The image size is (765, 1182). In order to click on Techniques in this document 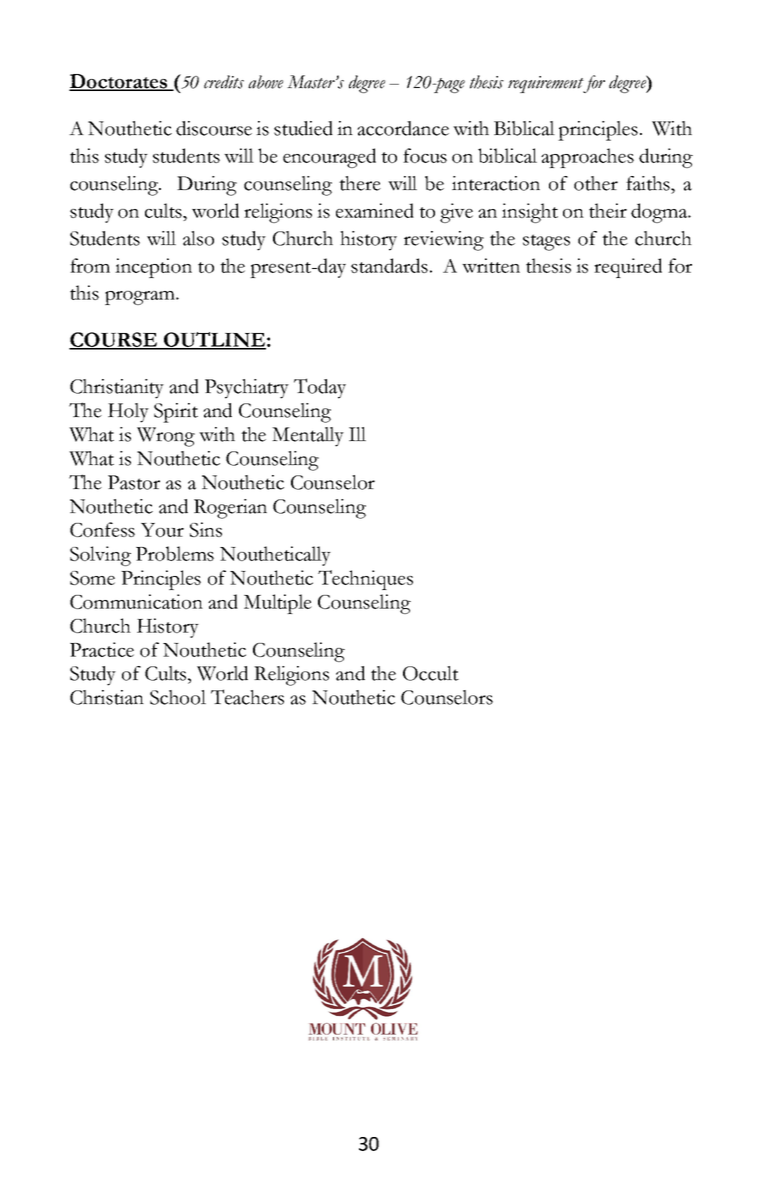, I will do `click(365, 580)`.
